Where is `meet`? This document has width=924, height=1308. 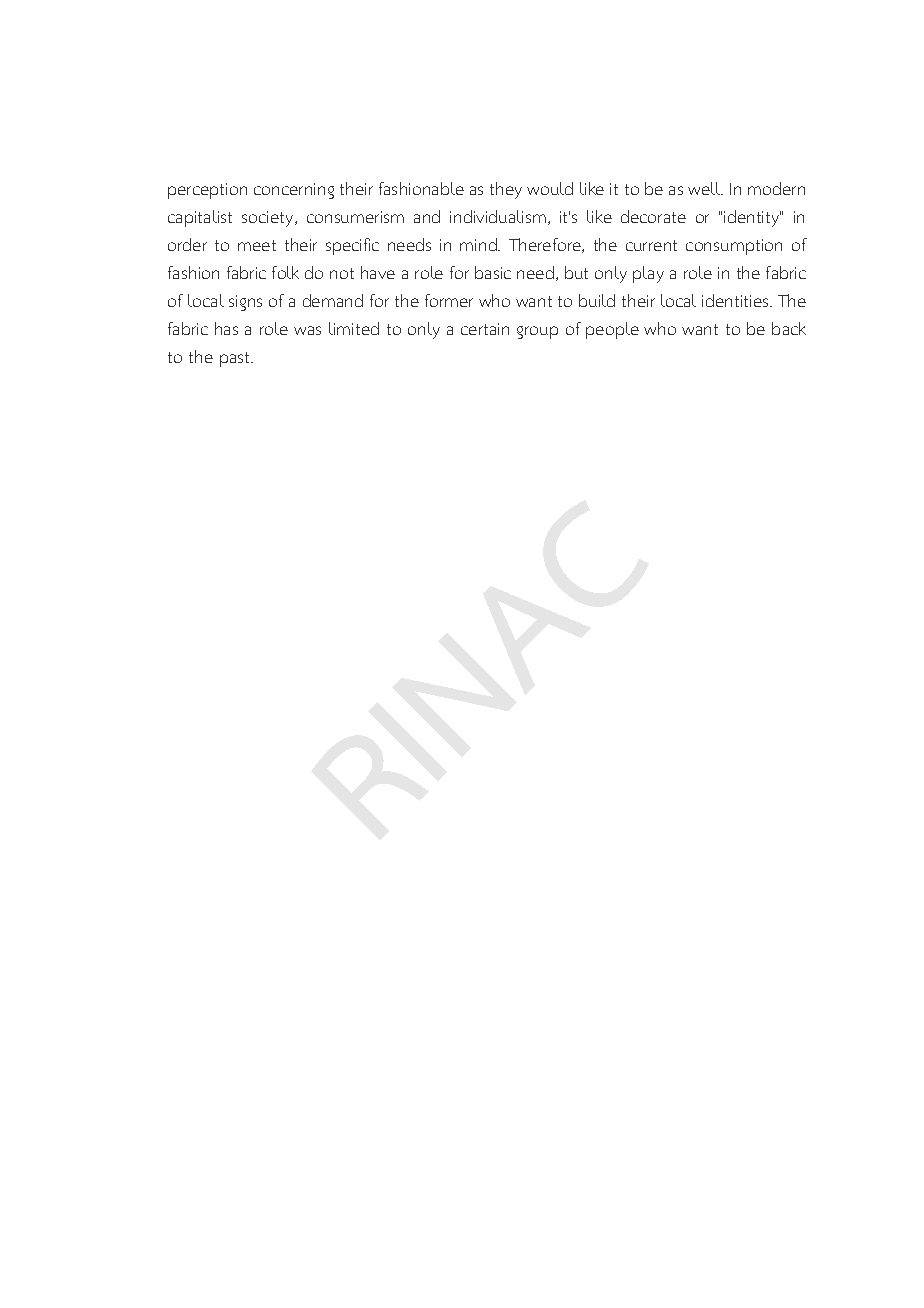
meet is located at coordinates (257, 245).
